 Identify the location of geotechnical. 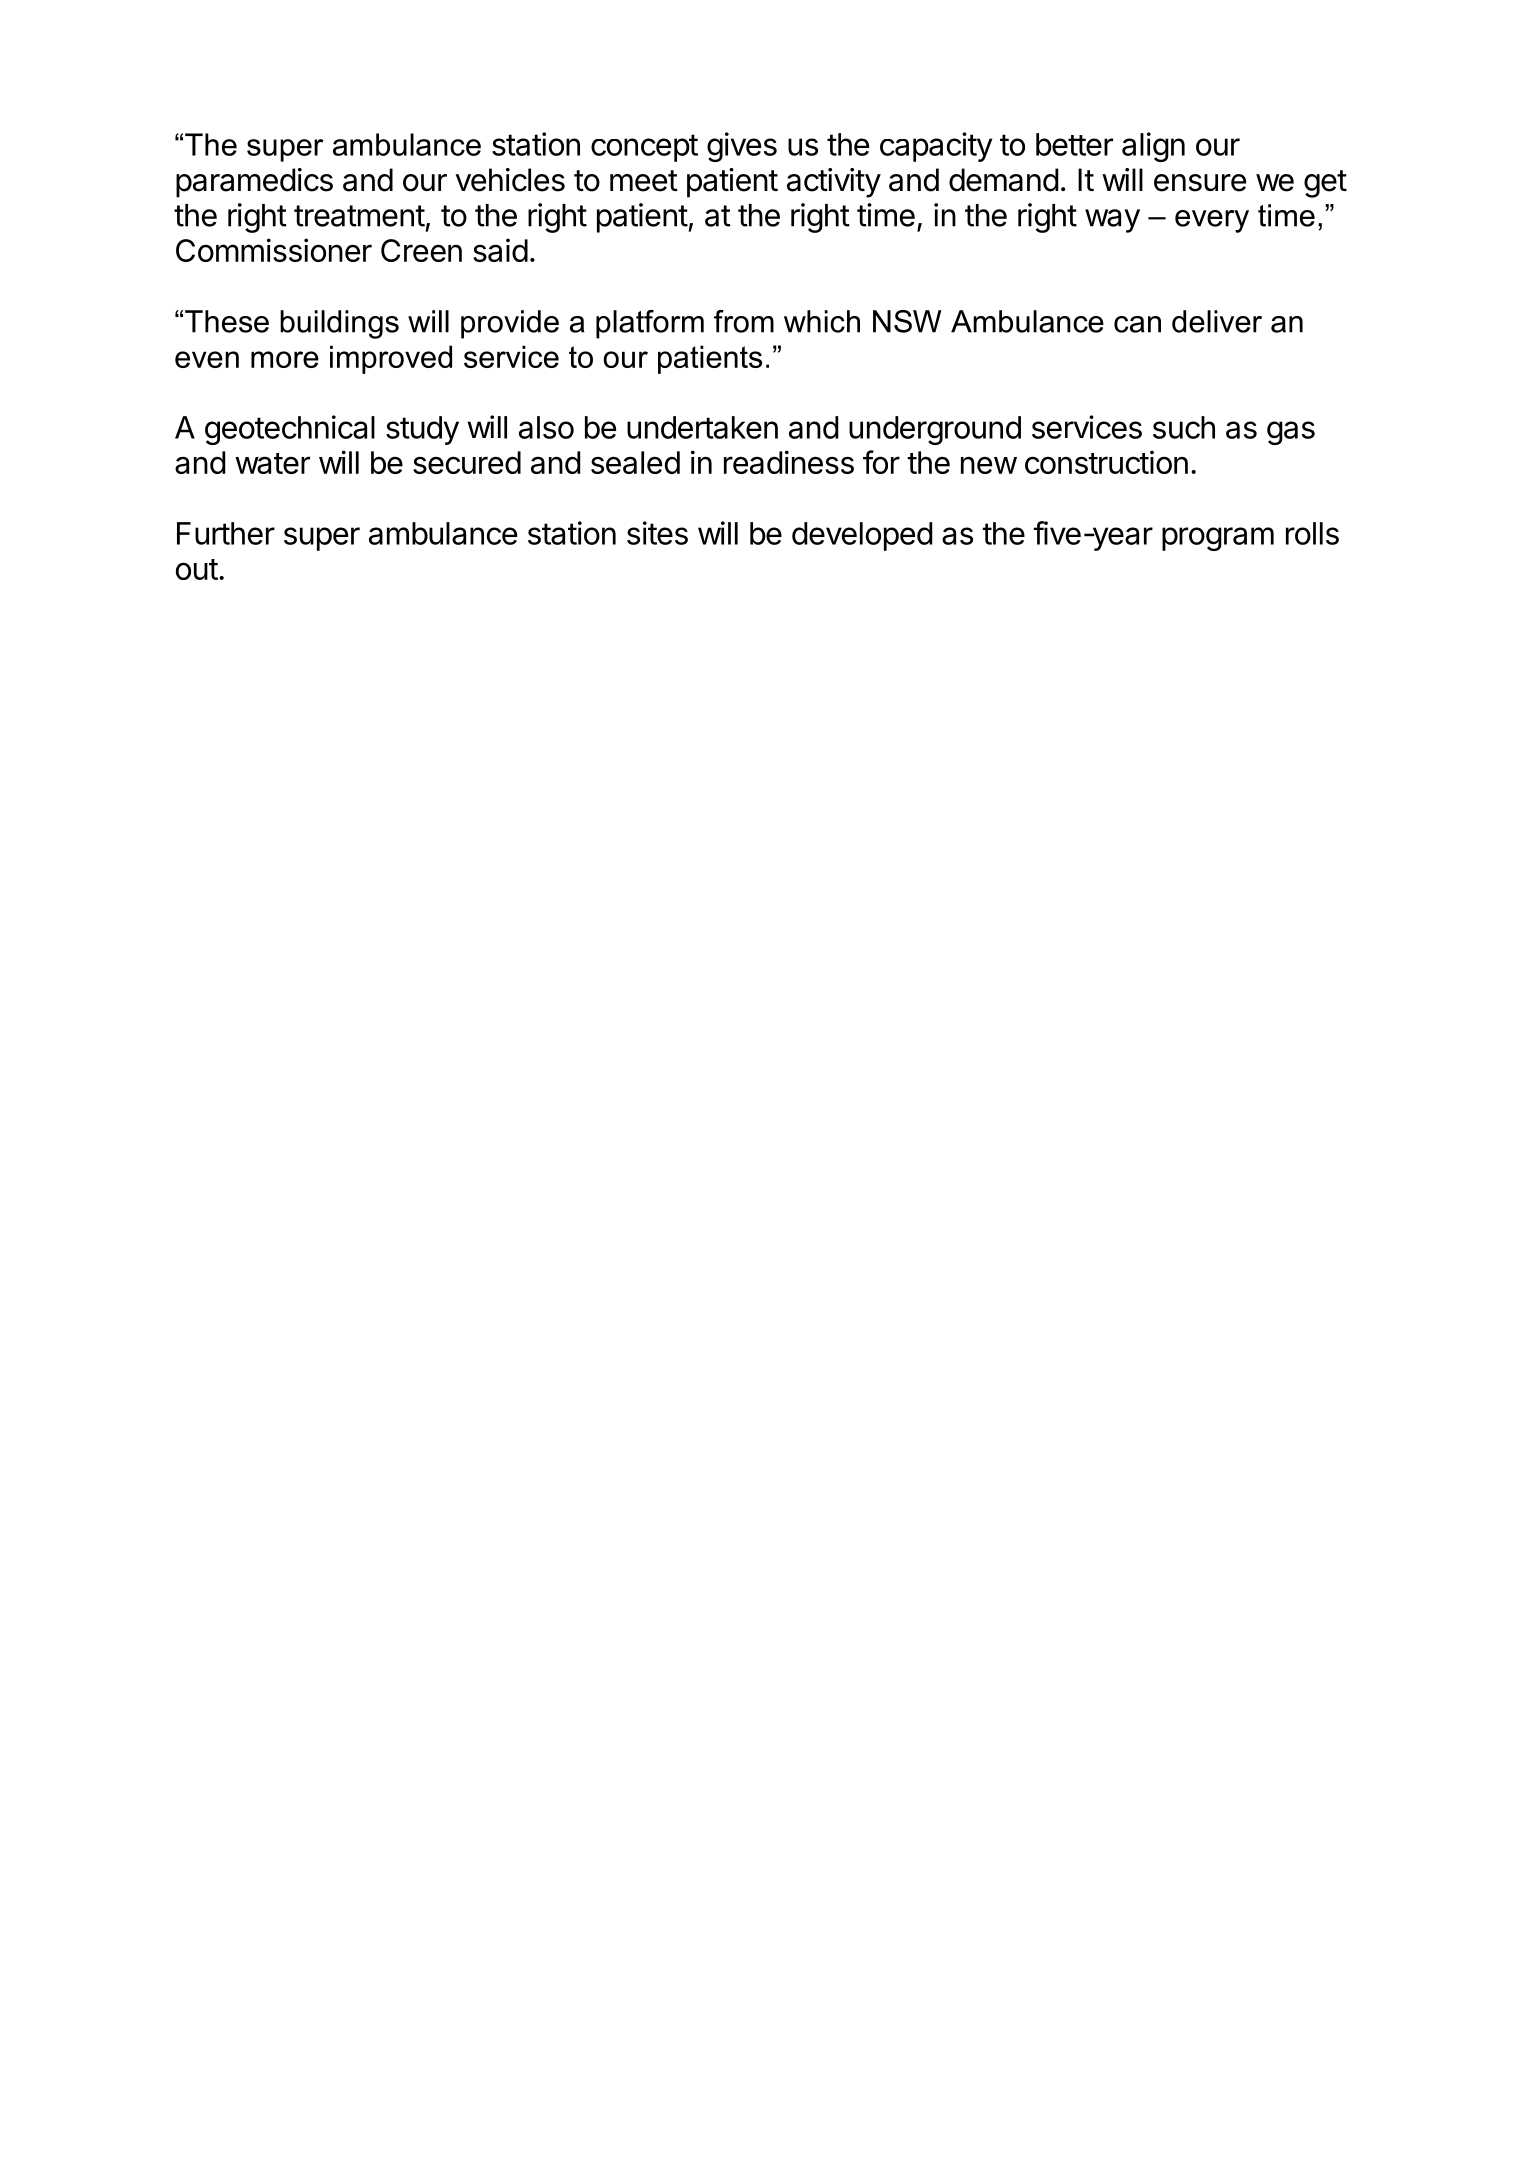
(290, 430).
